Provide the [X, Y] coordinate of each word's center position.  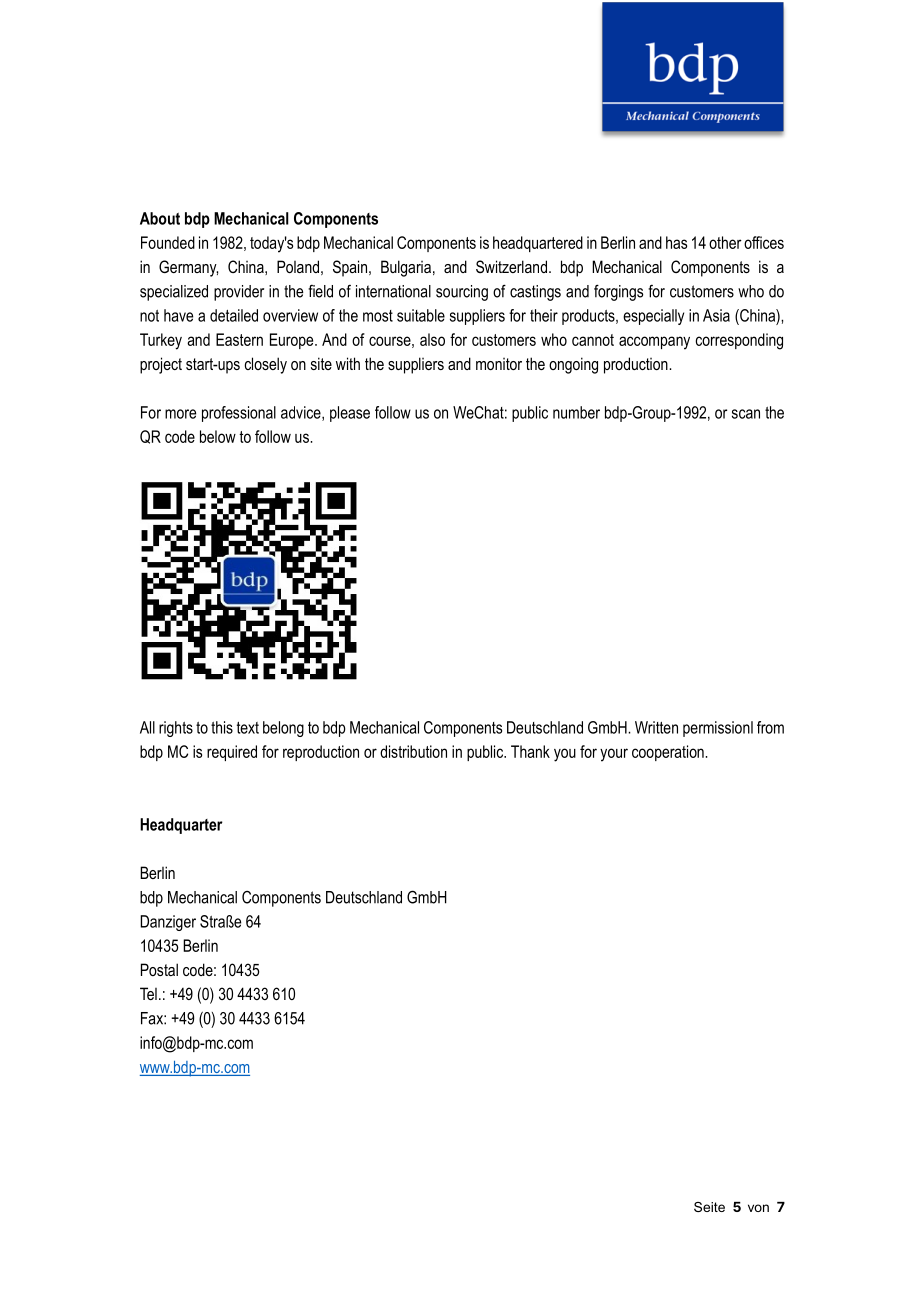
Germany [188, 268]
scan [746, 414]
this [222, 727]
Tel [148, 993]
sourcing [462, 293]
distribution [413, 751]
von [758, 1208]
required [232, 753]
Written [656, 727]
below [218, 436]
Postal [159, 969]
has [676, 242]
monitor [499, 364]
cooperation [669, 753]
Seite [709, 1207]
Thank [530, 751]
